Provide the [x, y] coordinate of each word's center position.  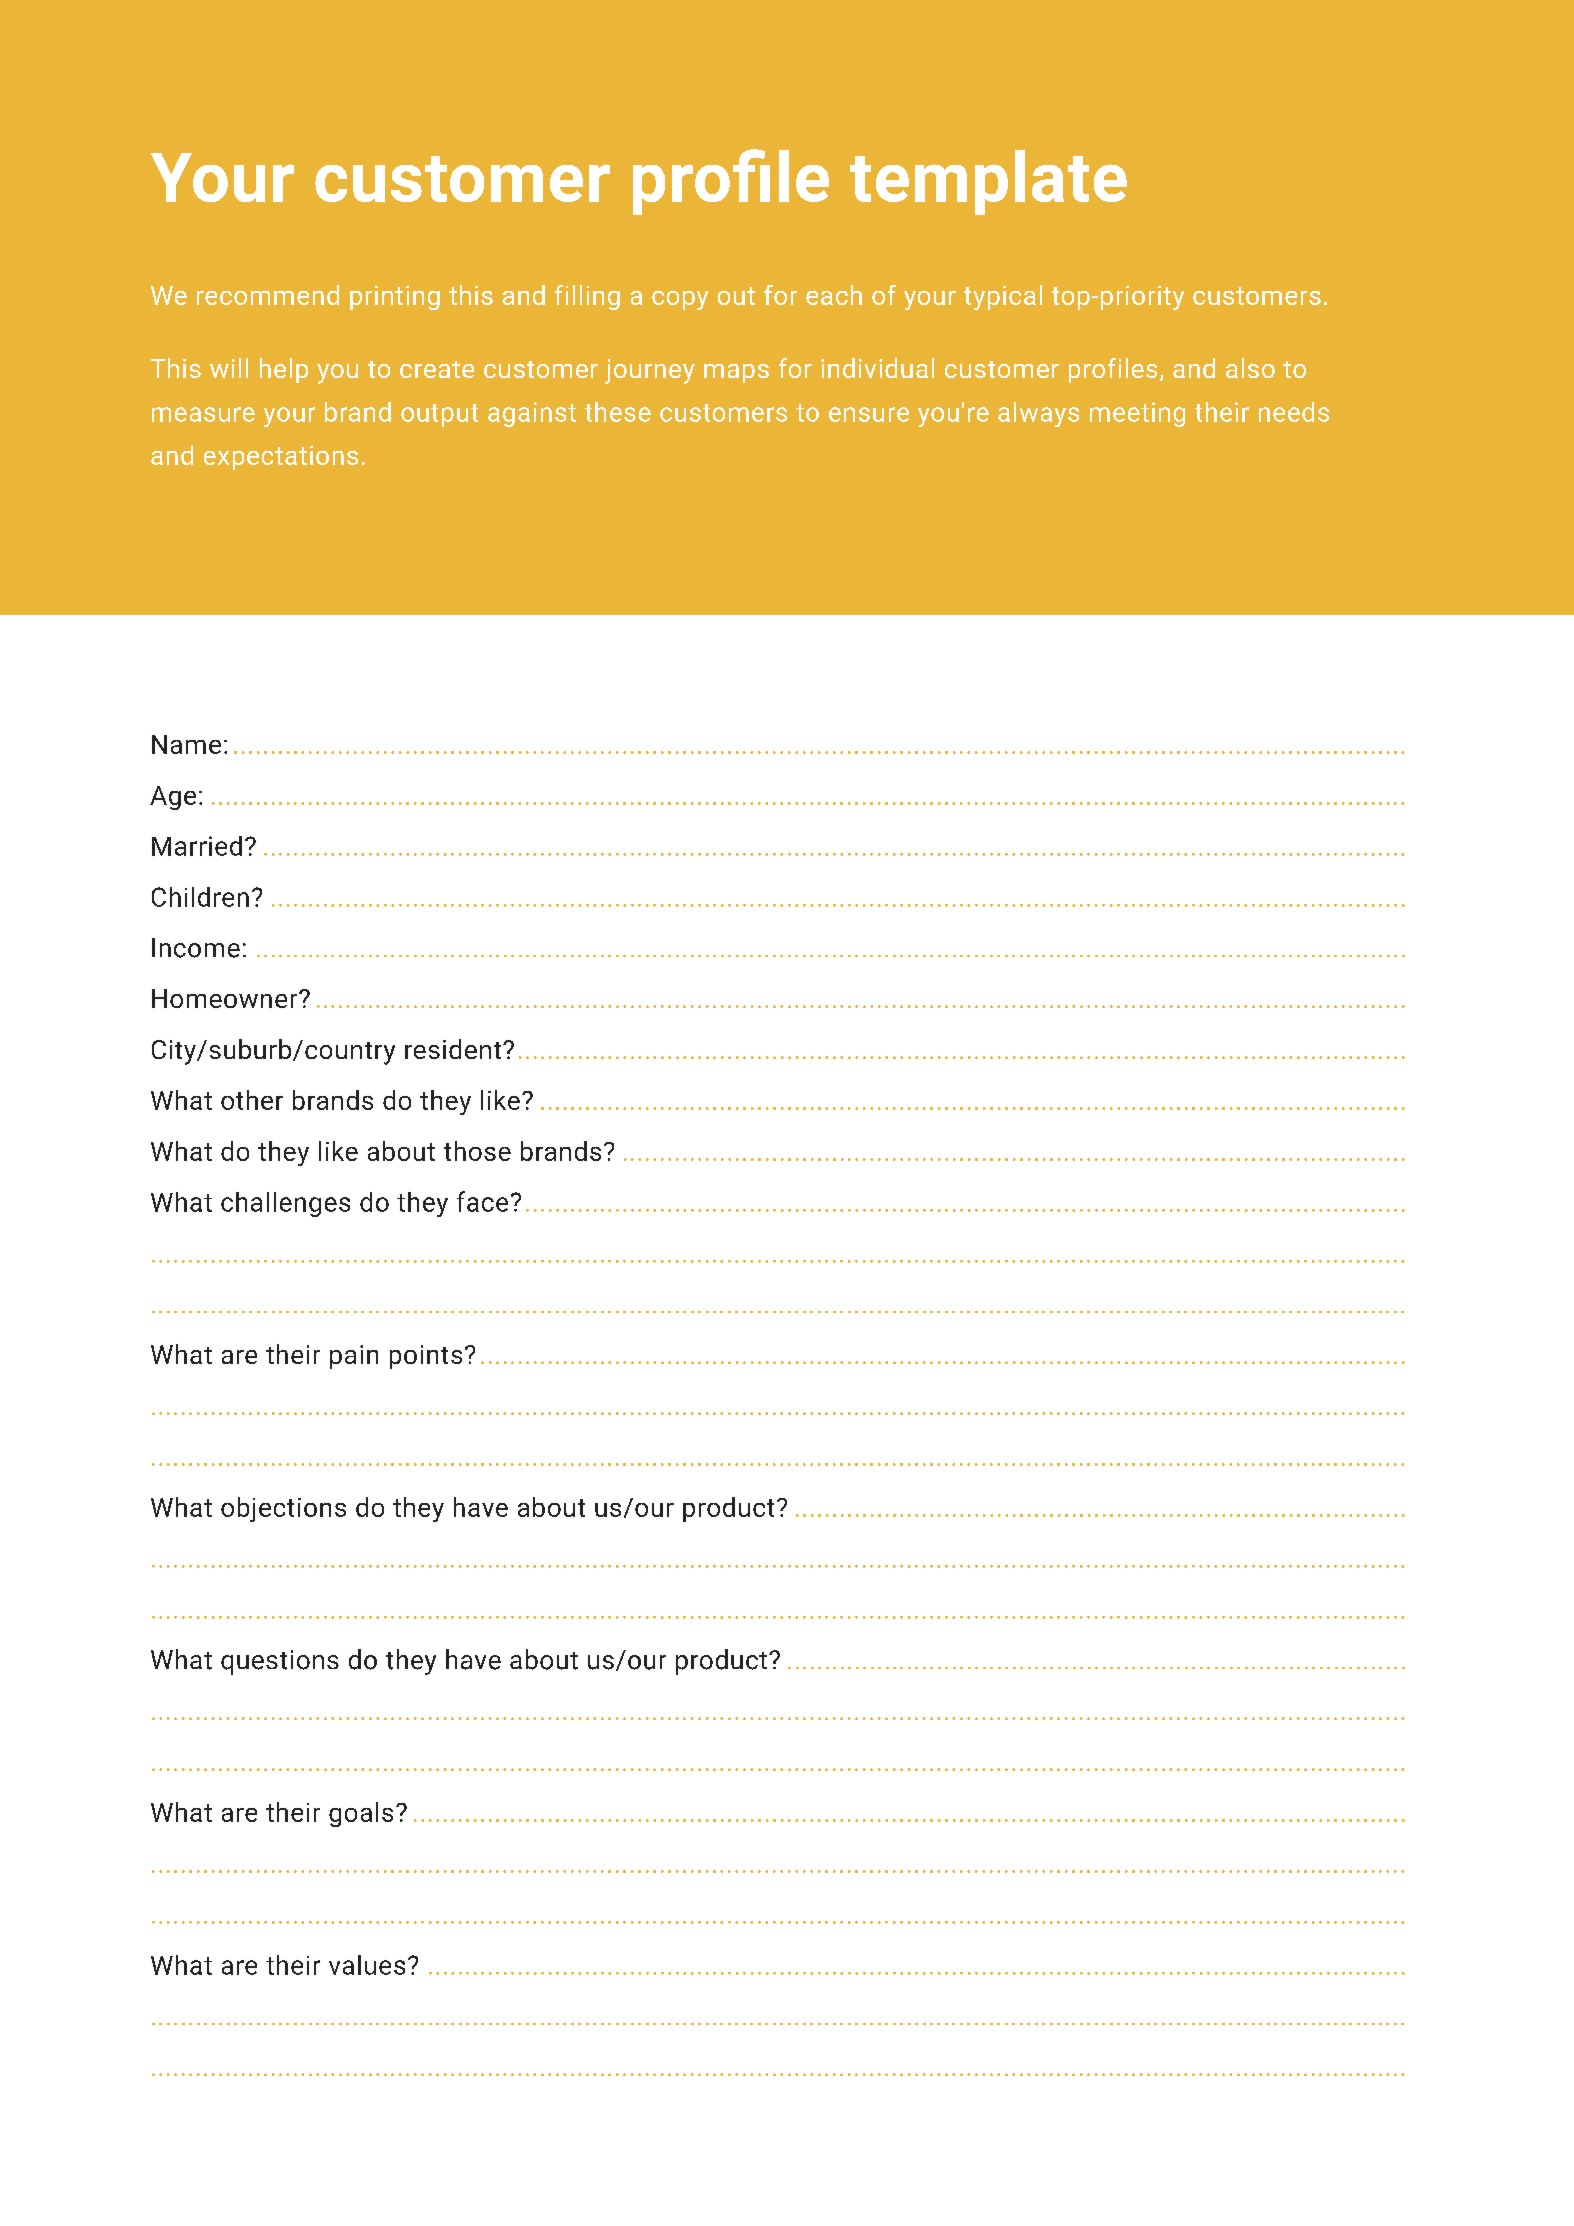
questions [280, 1662]
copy [680, 300]
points [426, 1357]
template [988, 182]
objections [283, 1509]
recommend [268, 295]
